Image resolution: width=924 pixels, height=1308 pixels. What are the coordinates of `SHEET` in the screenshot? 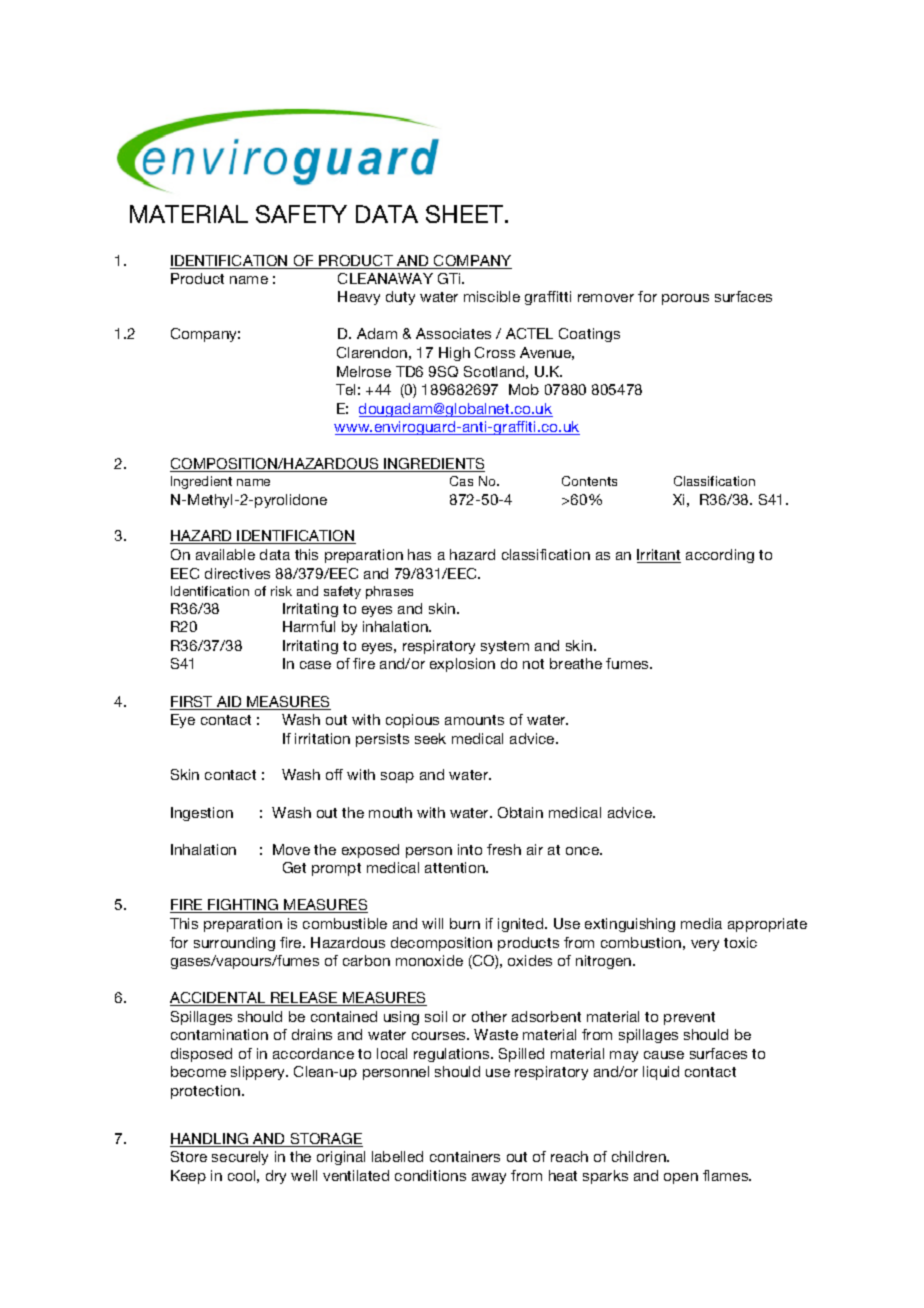 It's located at (466, 214).
